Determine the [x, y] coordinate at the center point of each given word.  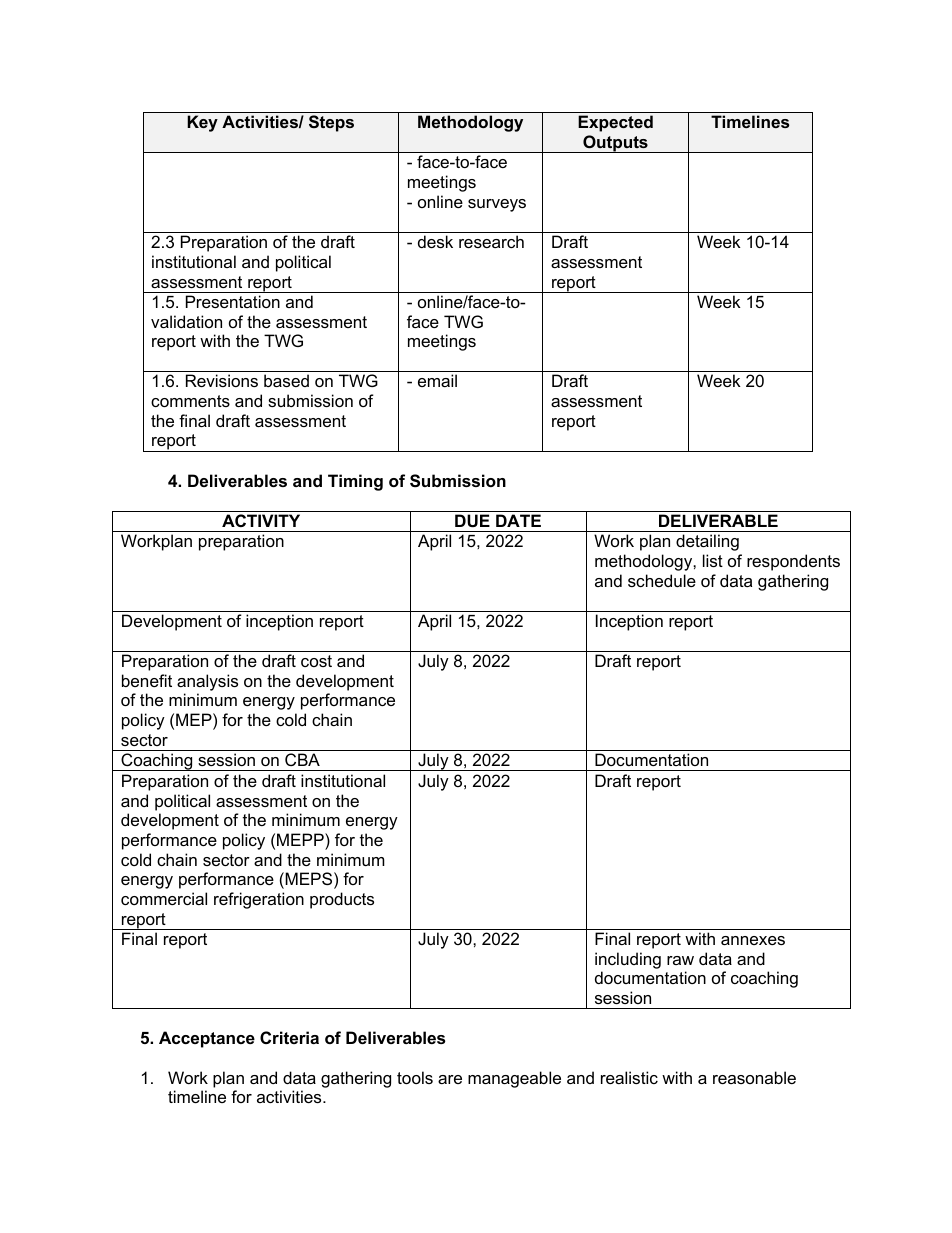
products [342, 900]
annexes [753, 940]
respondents [793, 562]
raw [680, 960]
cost [316, 661]
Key [202, 123]
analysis [207, 682]
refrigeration [259, 900]
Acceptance [207, 1039]
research [491, 241]
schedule [662, 580]
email [437, 380]
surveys [497, 205]
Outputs [615, 144]
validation [186, 321]
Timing [355, 482]
